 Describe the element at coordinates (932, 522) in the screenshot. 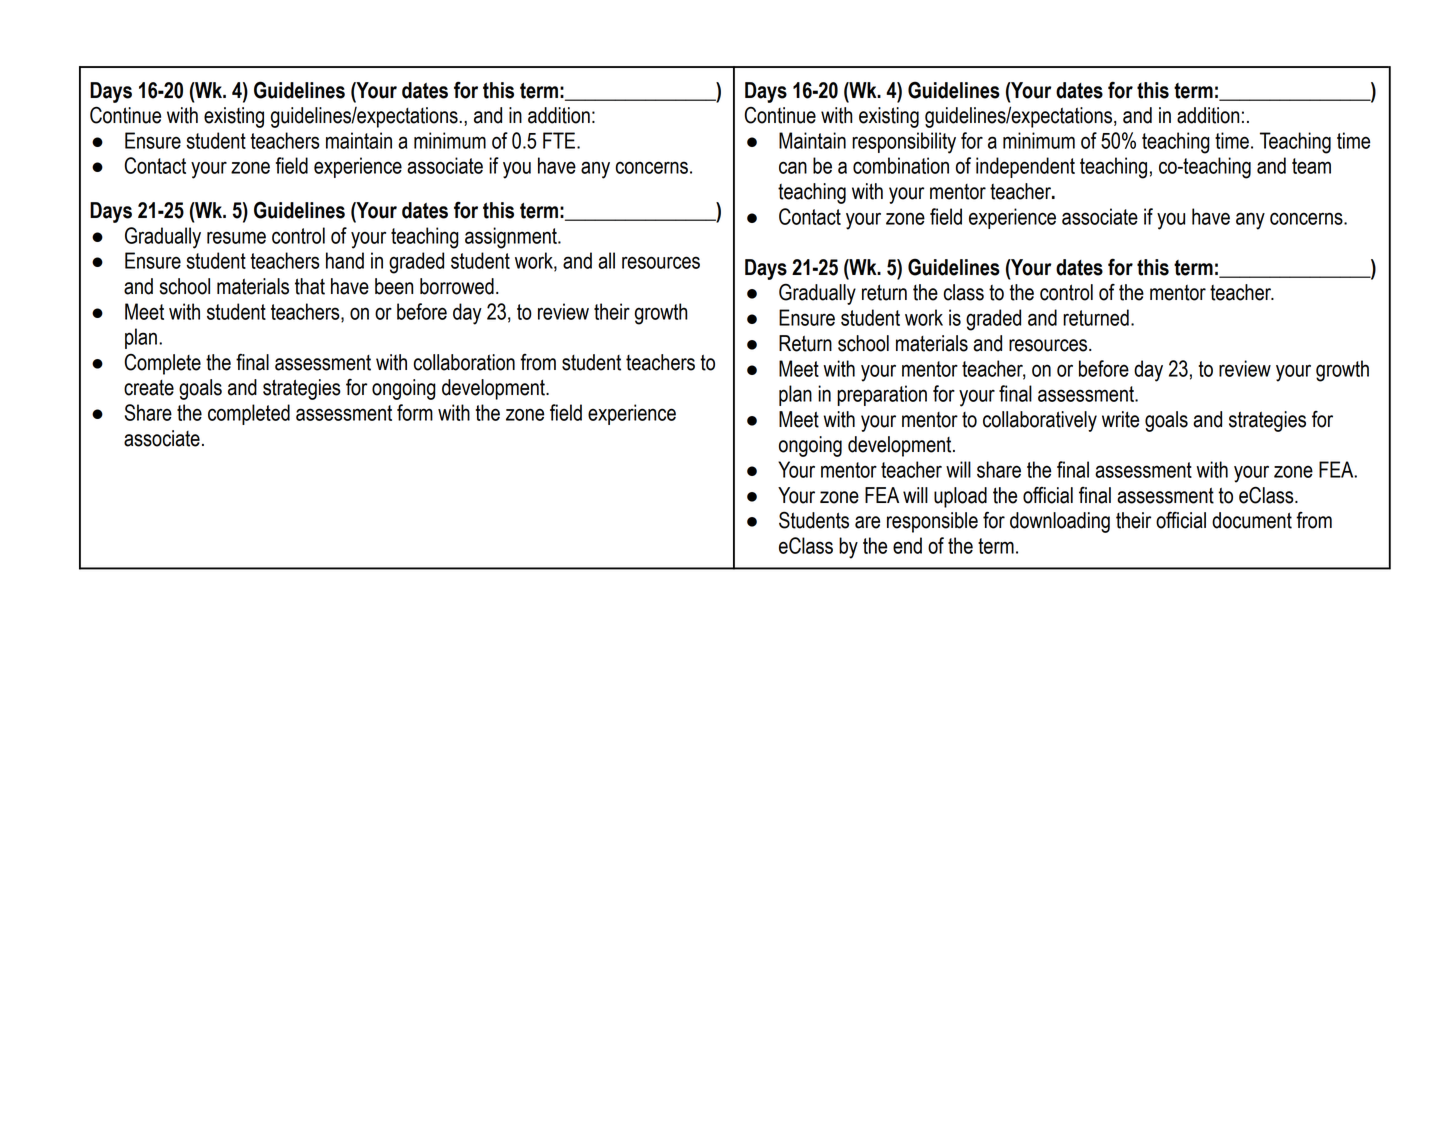

I see `responsible` at that location.
